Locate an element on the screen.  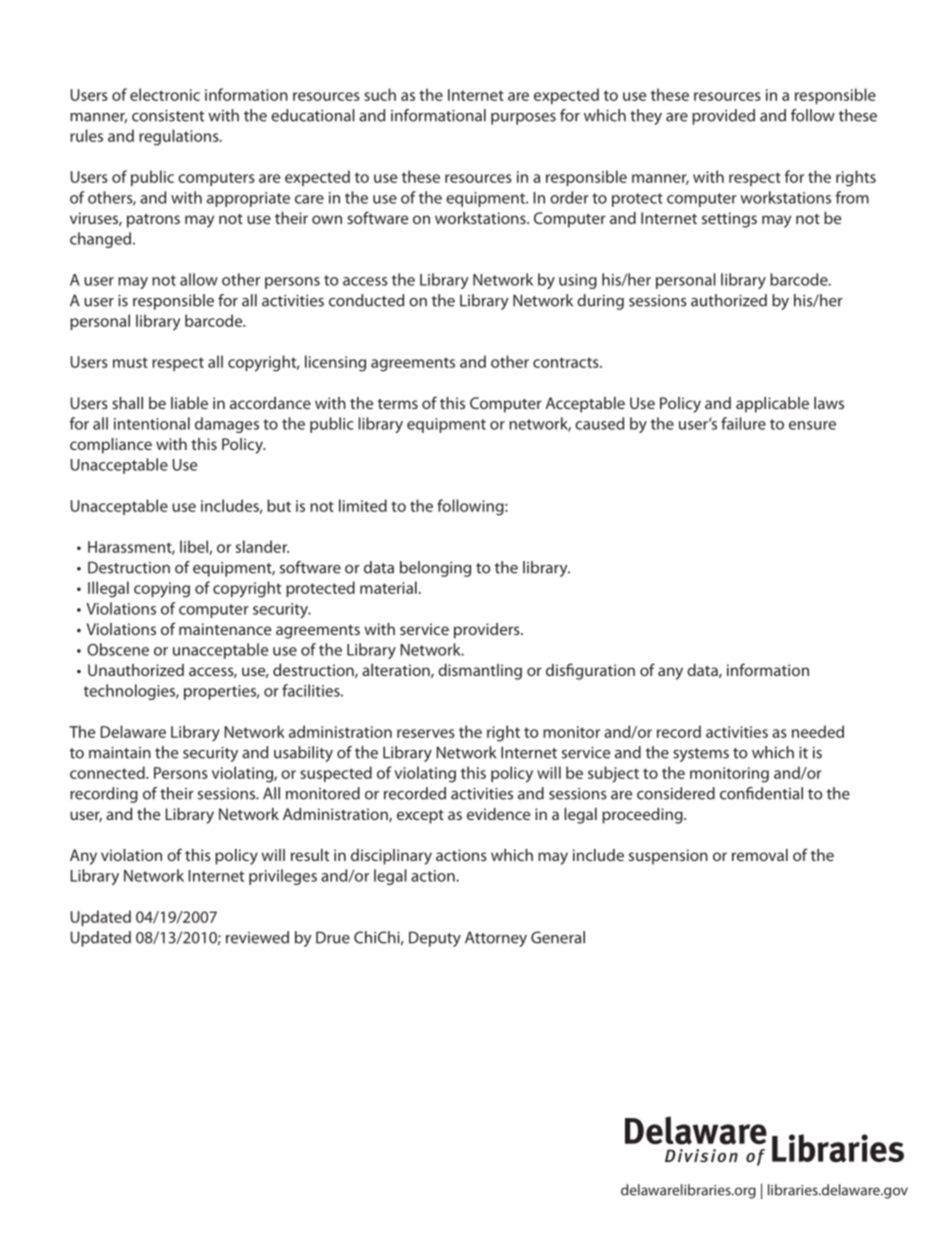
slander is located at coordinates (262, 546).
